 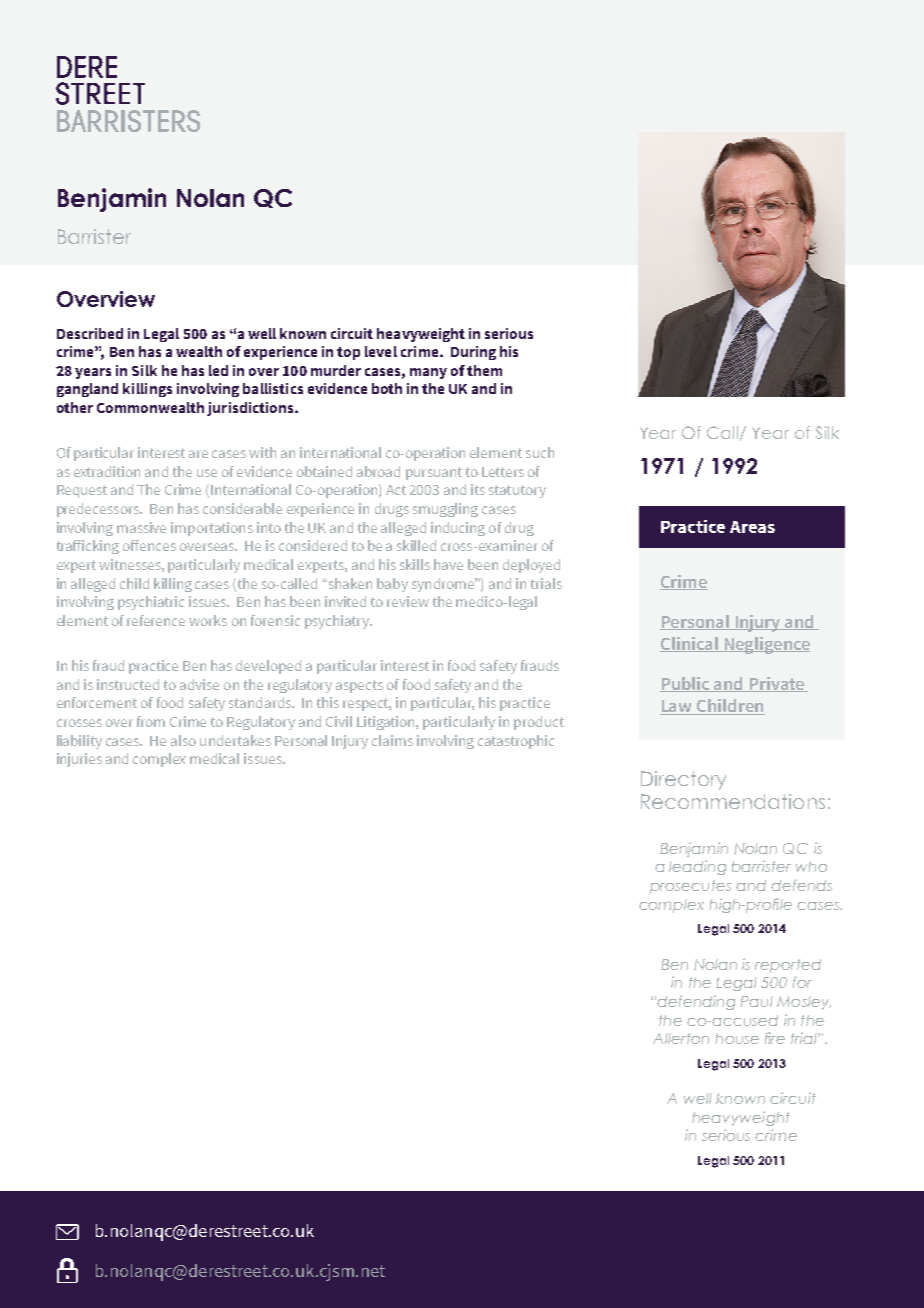 What do you see at coordinates (128, 684) in the document?
I see `instructed` at bounding box center [128, 684].
